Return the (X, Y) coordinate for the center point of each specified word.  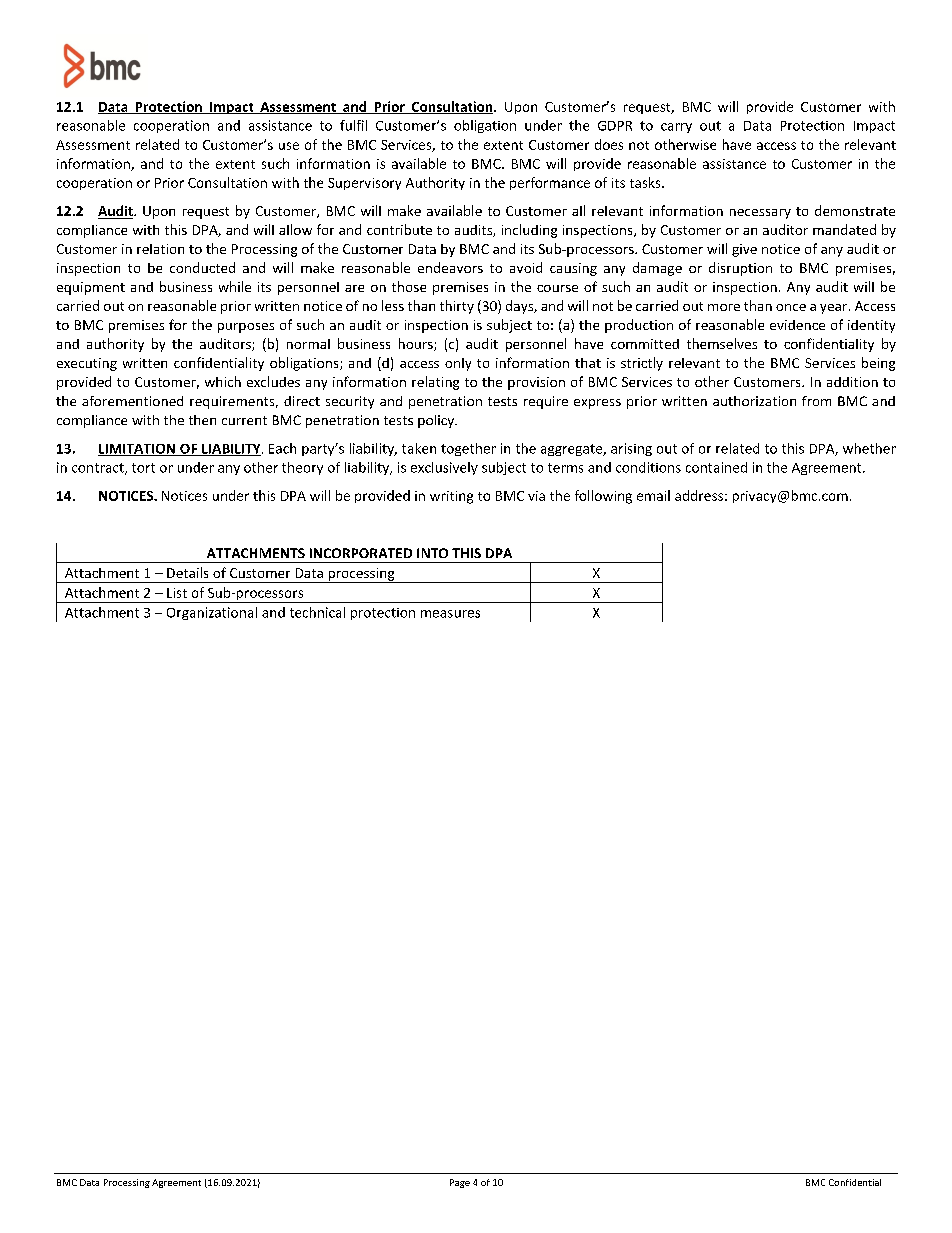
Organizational (212, 613)
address (699, 495)
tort (143, 468)
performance (550, 183)
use (289, 146)
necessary (760, 214)
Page (460, 1183)
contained (716, 467)
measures (450, 614)
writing (451, 497)
